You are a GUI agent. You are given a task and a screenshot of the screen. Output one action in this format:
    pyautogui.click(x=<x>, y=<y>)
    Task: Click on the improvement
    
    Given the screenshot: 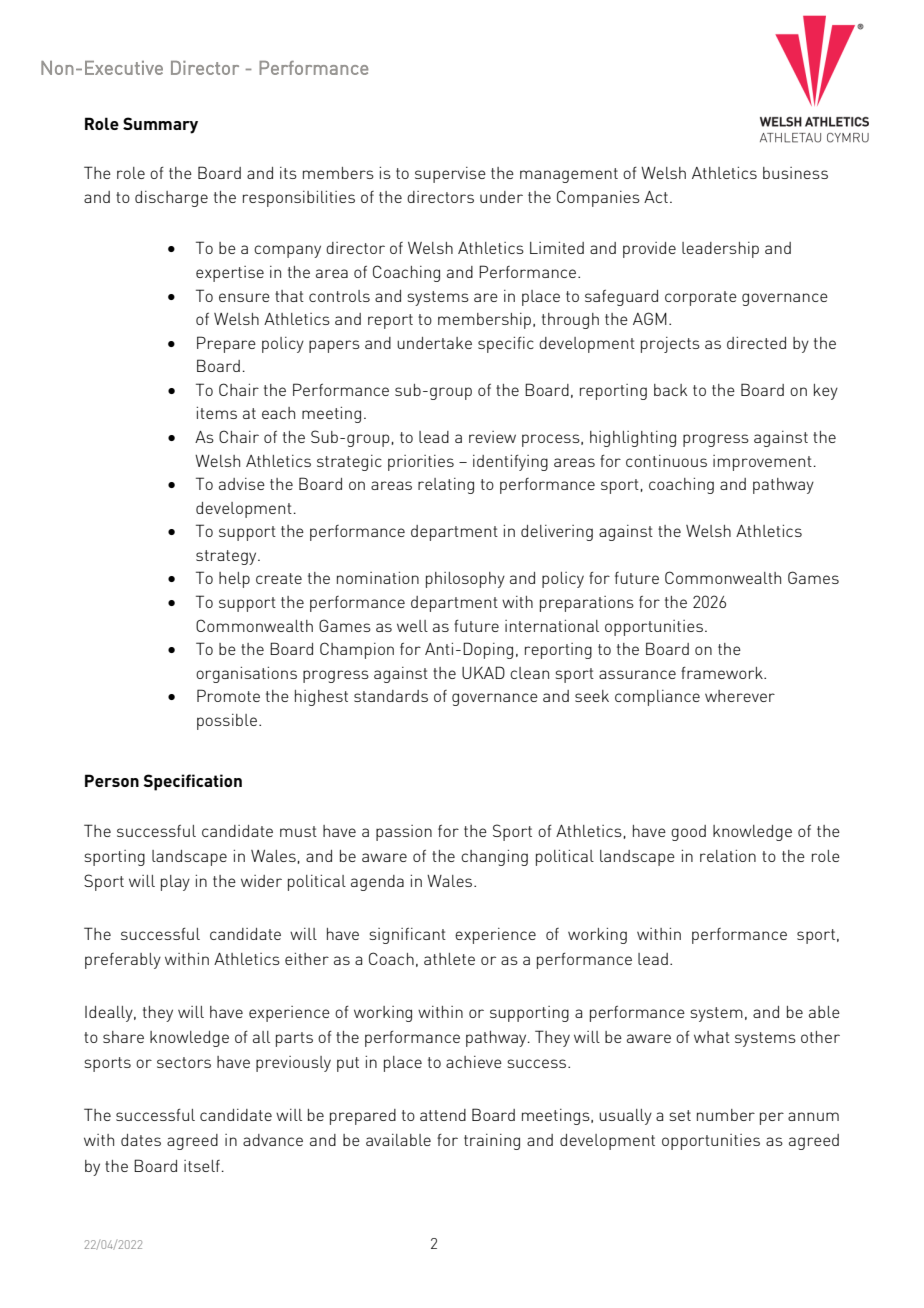 What is the action you would take?
    pyautogui.click(x=762, y=463)
